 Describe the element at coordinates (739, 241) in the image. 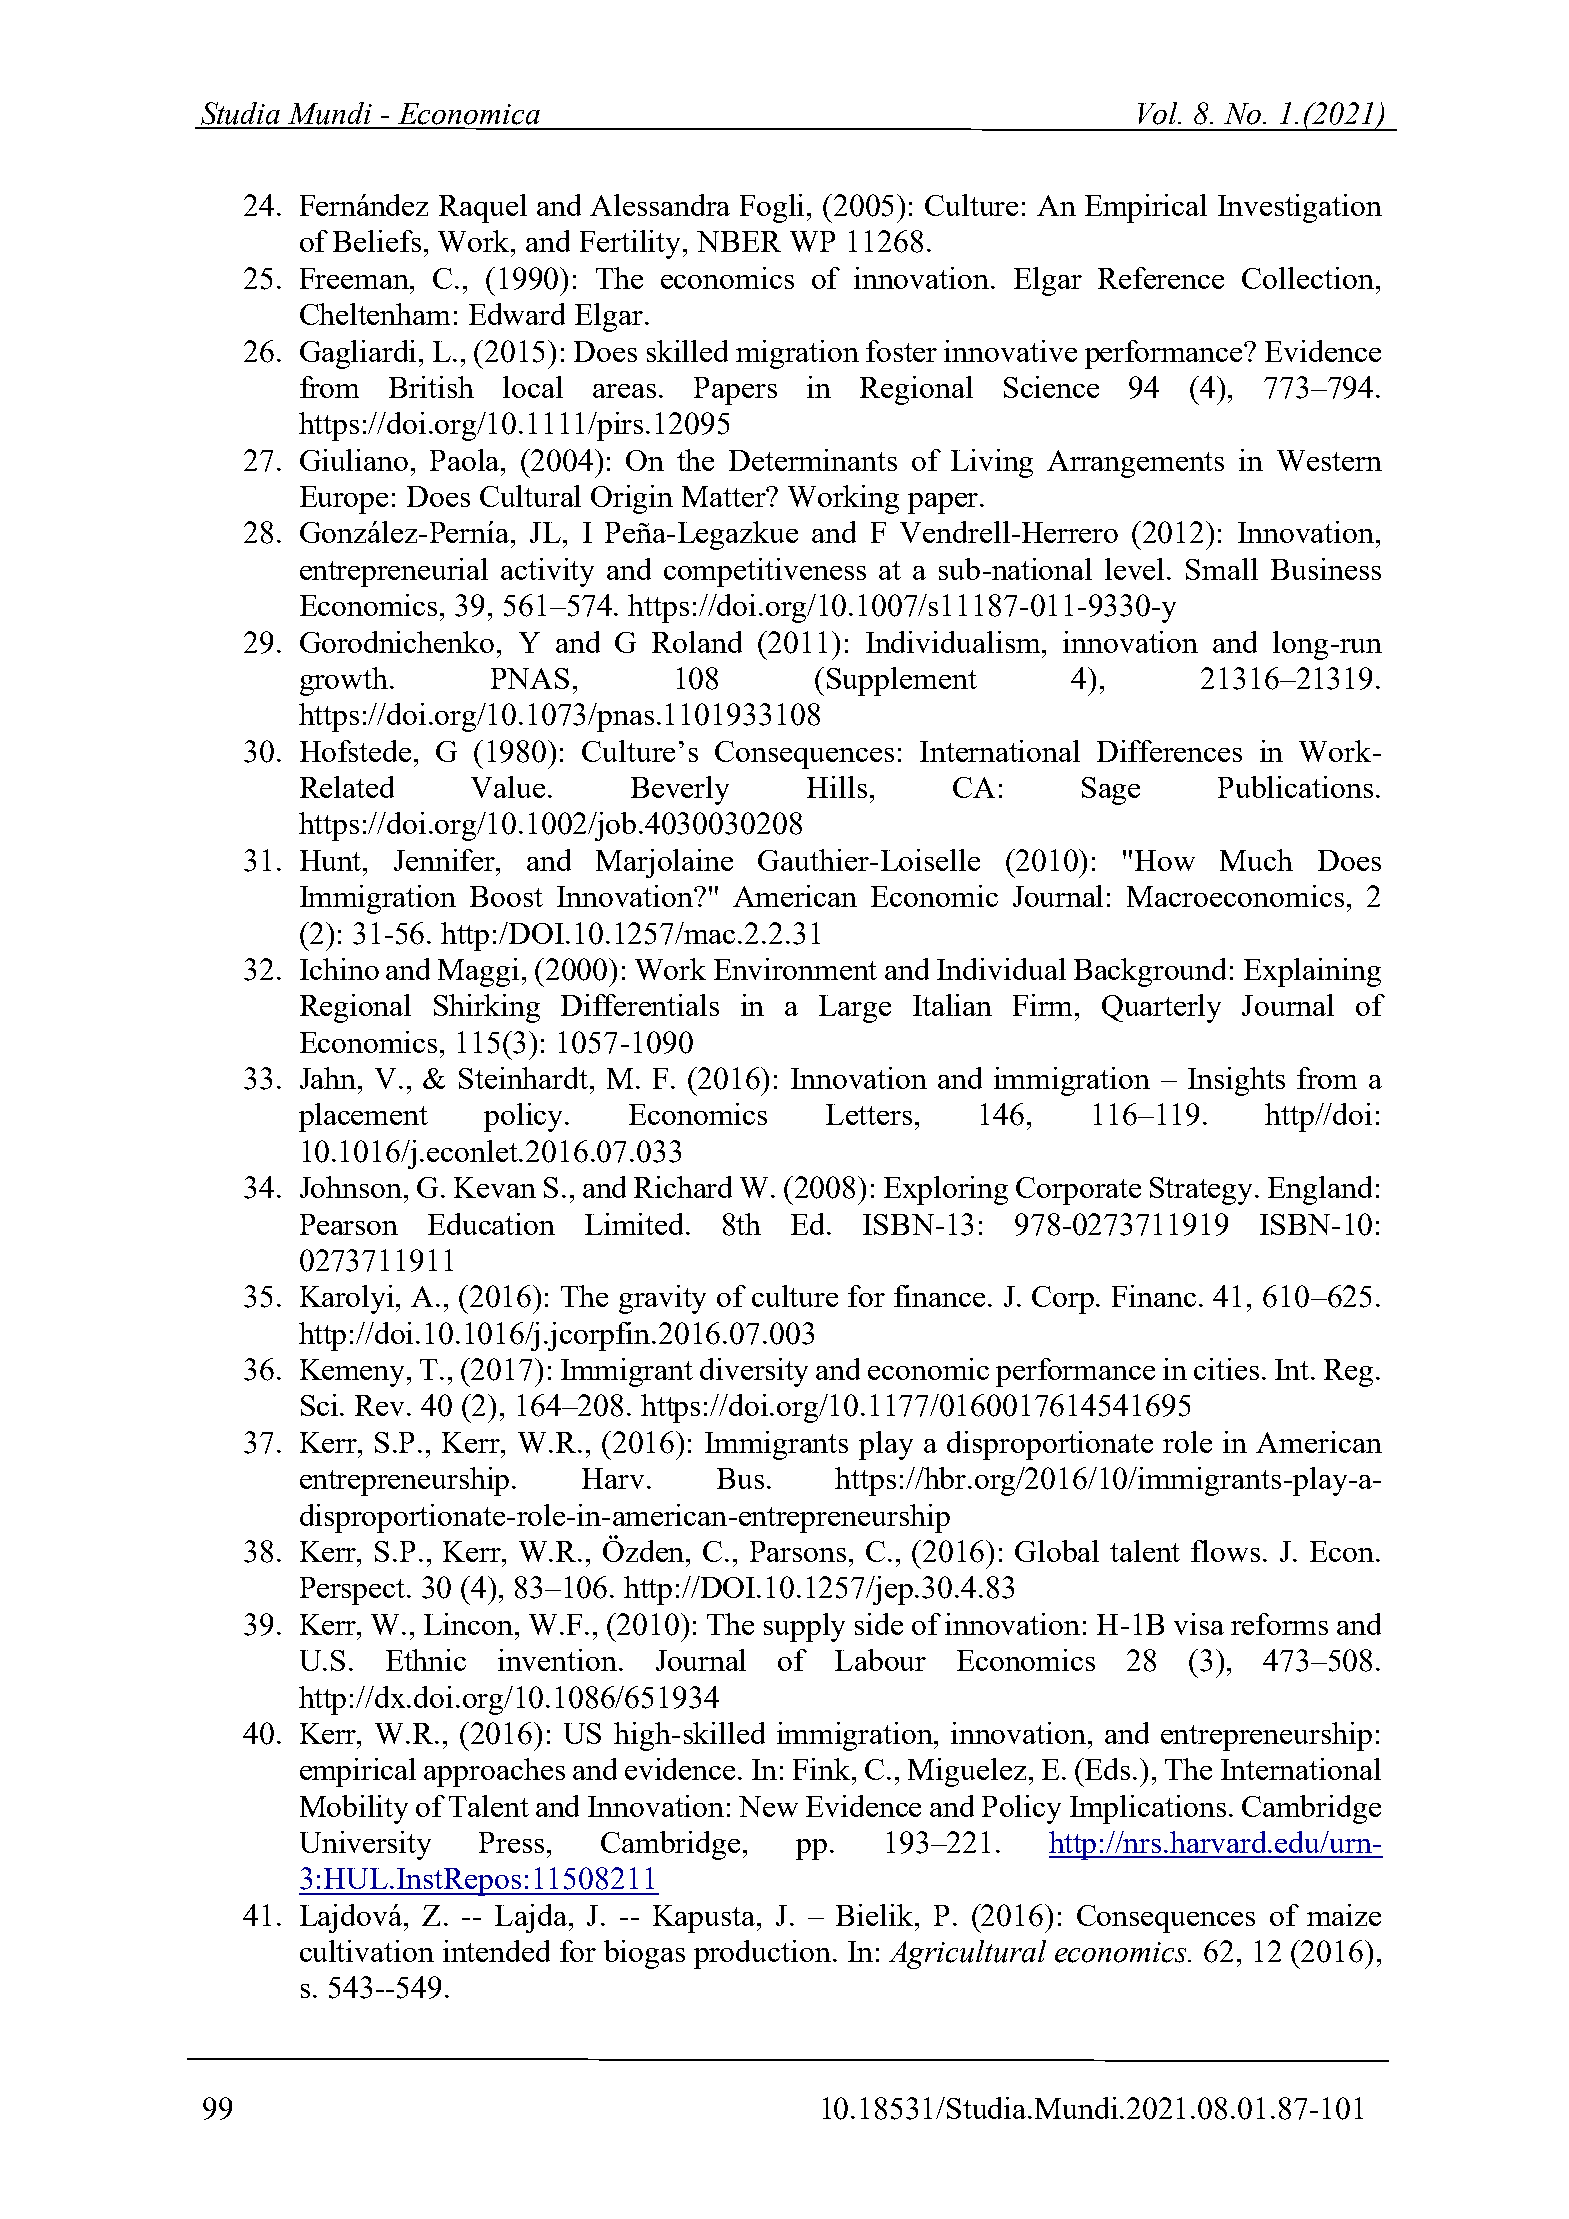

I see `NBER` at that location.
